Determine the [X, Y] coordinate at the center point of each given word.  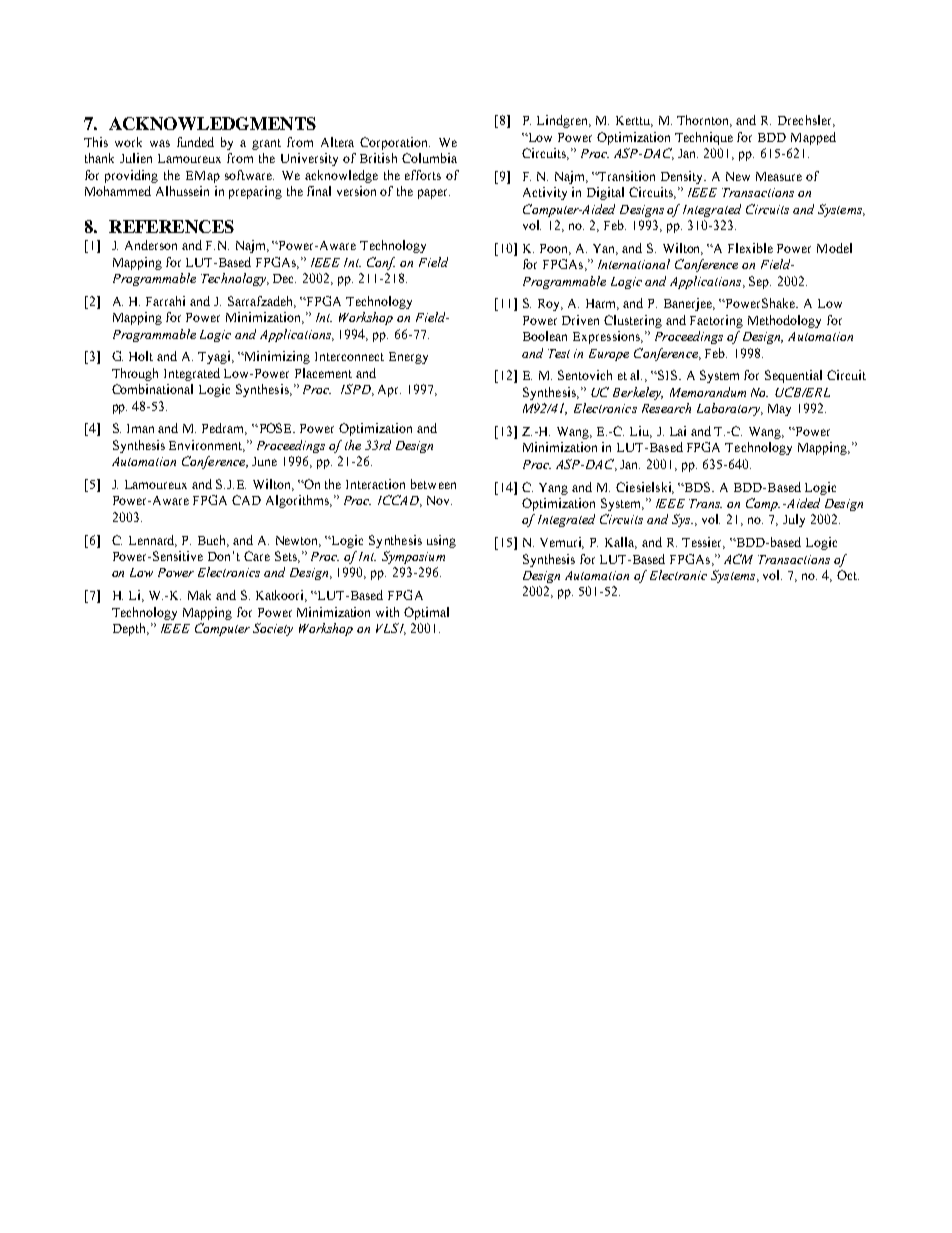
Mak [199, 595]
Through [135, 374]
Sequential [793, 376]
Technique [704, 138]
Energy [408, 358]
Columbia [429, 158]
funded [195, 142]
